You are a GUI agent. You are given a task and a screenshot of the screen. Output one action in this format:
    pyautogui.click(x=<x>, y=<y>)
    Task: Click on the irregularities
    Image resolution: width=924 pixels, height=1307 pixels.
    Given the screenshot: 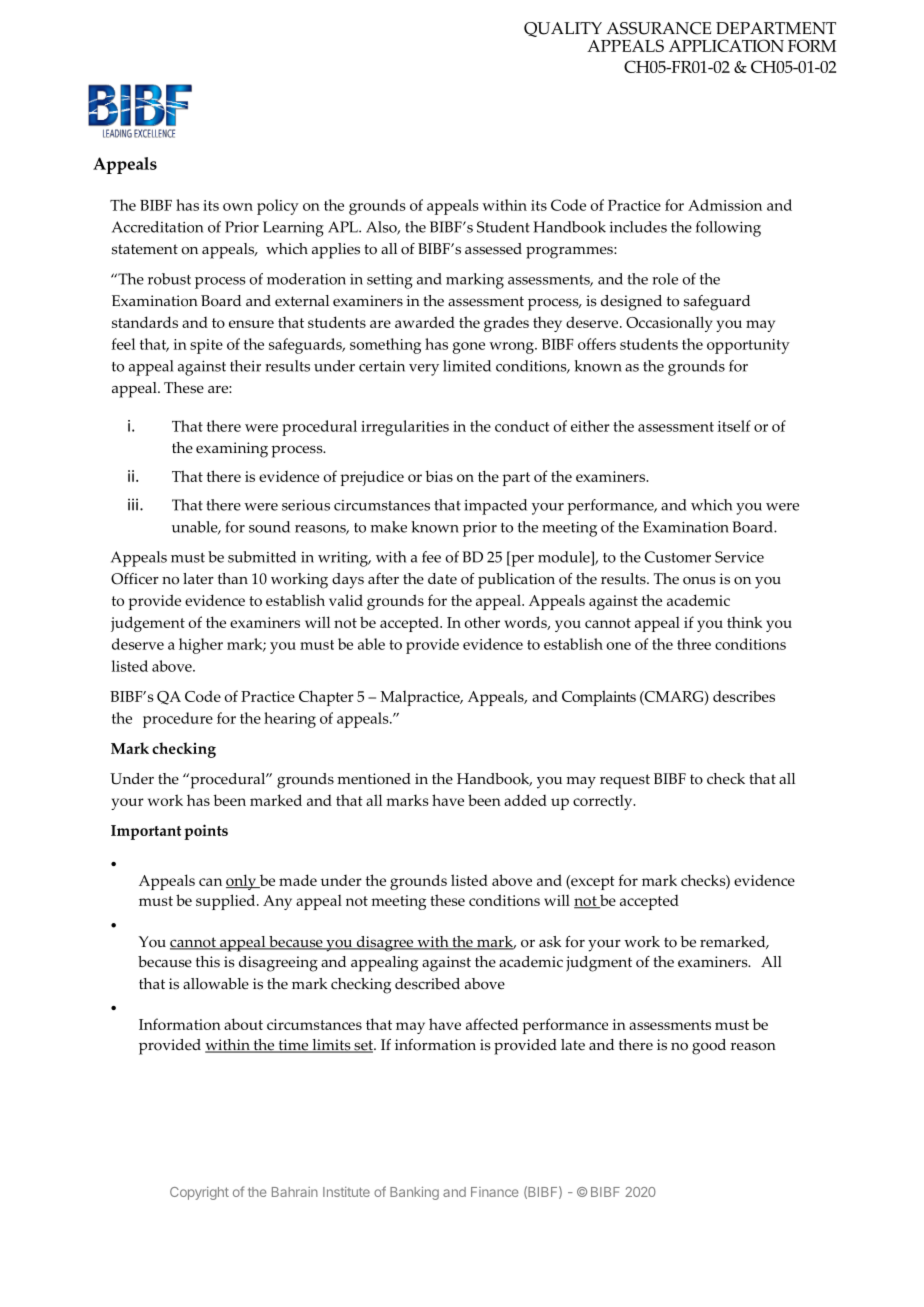 What is the action you would take?
    pyautogui.click(x=405, y=428)
